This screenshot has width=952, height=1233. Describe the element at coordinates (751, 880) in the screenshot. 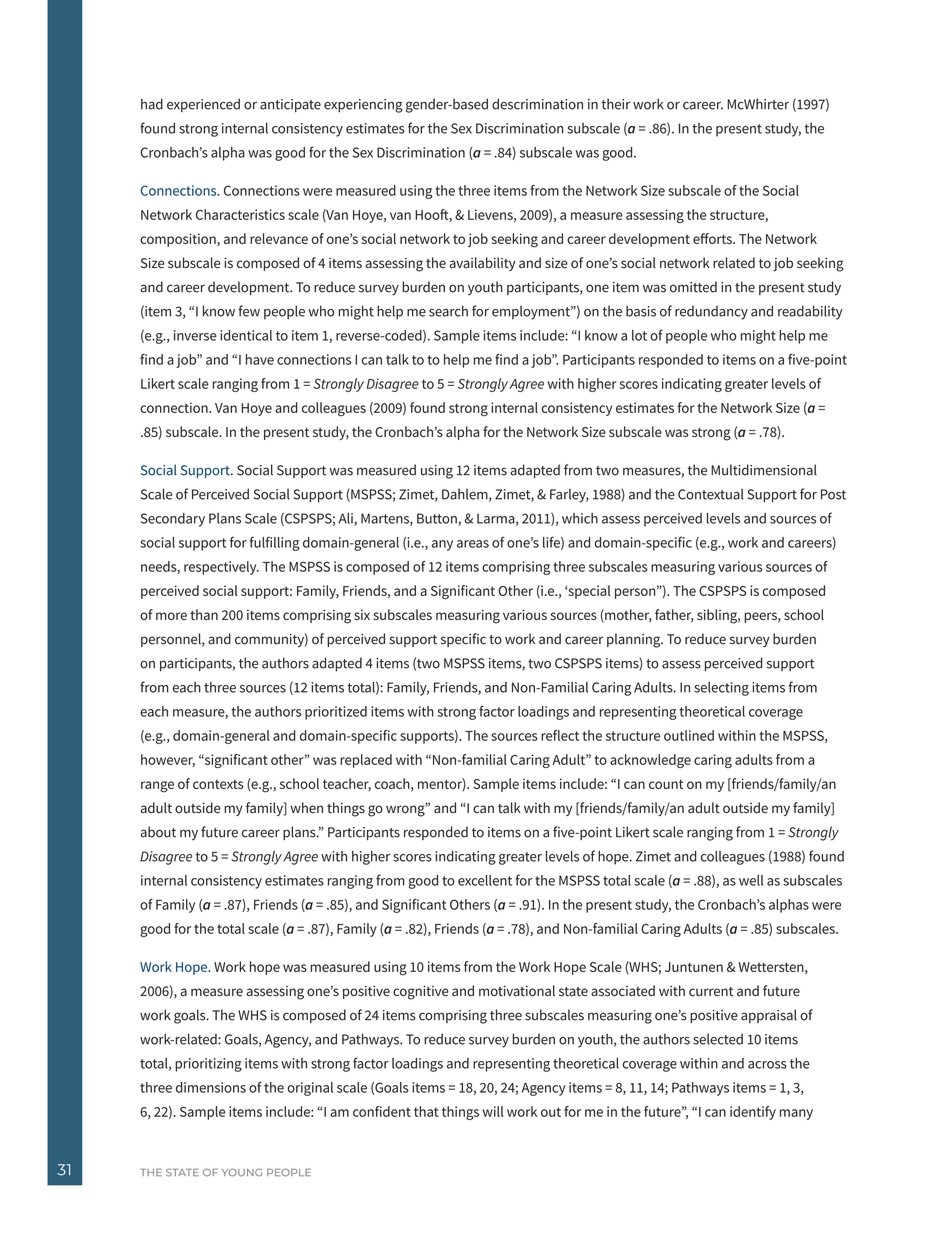

I see `well` at that location.
